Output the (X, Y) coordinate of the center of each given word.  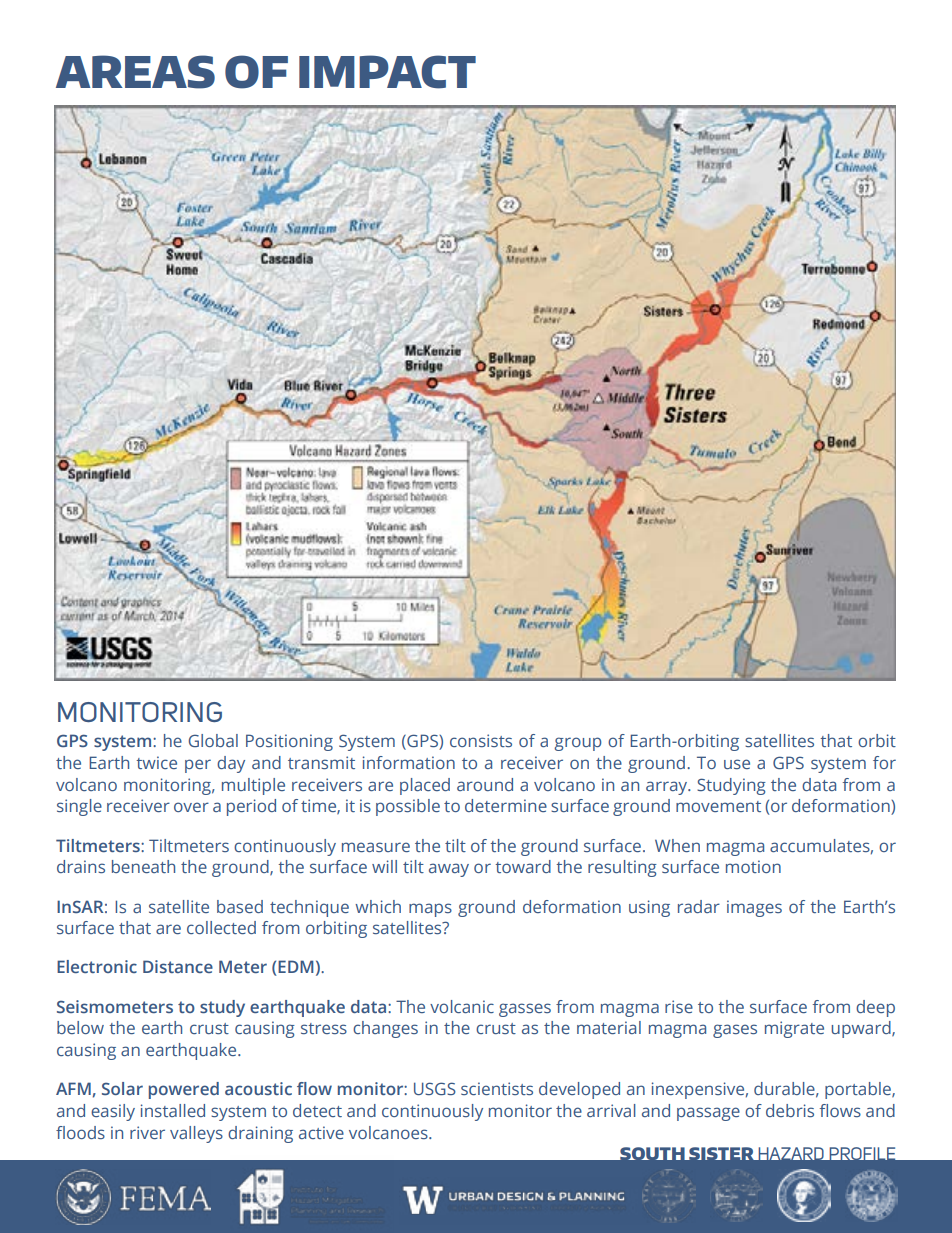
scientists (497, 1088)
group (578, 744)
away (449, 870)
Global (213, 740)
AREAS (135, 72)
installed (173, 1110)
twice (156, 762)
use (737, 764)
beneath (143, 866)
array (668, 788)
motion (753, 866)
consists (481, 740)
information (409, 762)
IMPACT (387, 72)
